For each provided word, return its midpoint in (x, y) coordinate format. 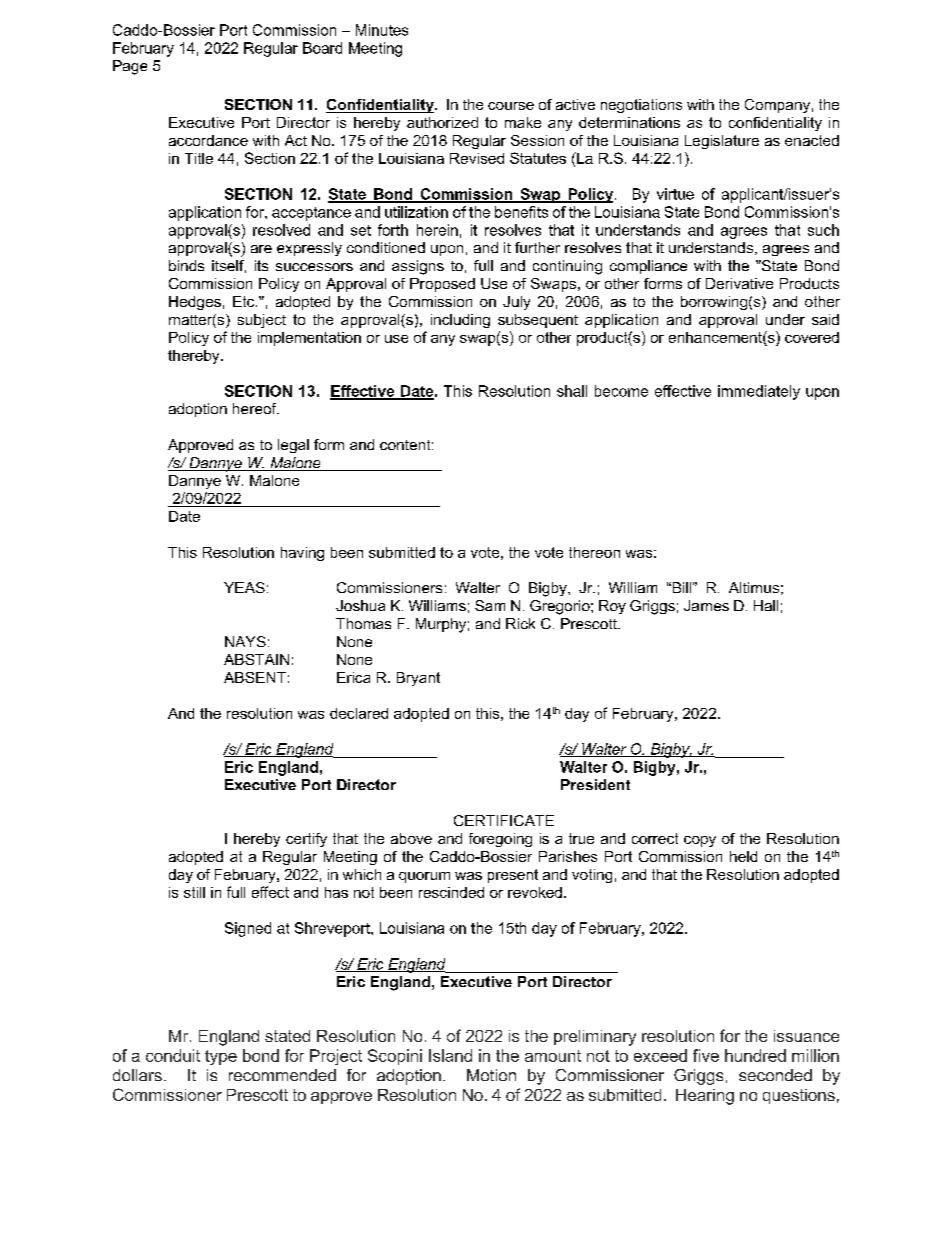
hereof (256, 408)
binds (186, 265)
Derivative (739, 283)
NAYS (245, 641)
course (511, 106)
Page (130, 67)
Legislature (722, 142)
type (221, 1057)
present (513, 876)
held (743, 856)
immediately (759, 392)
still (194, 892)
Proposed (442, 285)
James (706, 605)
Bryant (418, 679)
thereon (594, 552)
